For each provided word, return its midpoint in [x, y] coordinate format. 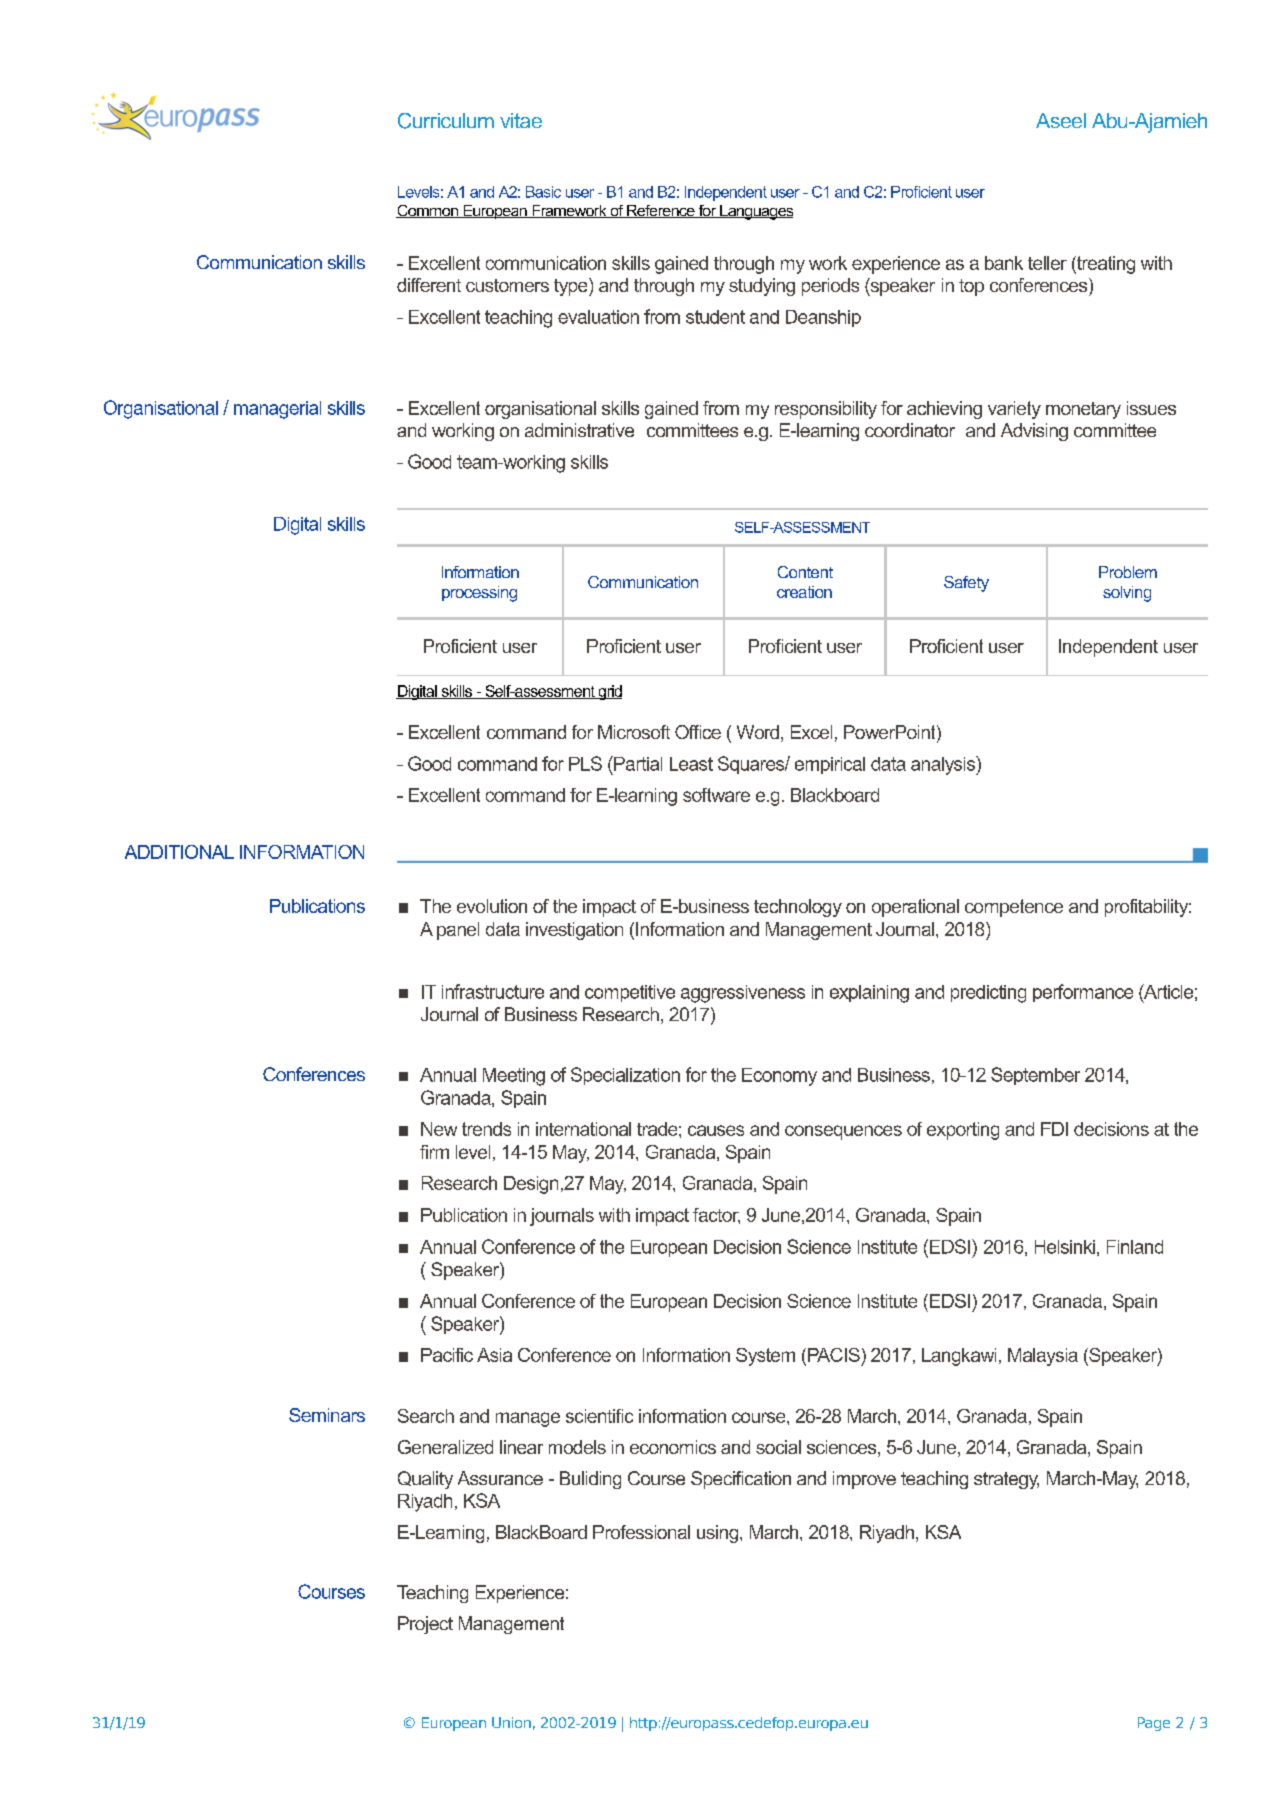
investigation [574, 931]
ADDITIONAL [179, 852]
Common [428, 211]
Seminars [327, 1415]
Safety [966, 584]
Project [425, 1625]
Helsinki [1065, 1247]
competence [1014, 908]
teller [1047, 263]
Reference [661, 211]
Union [511, 1722]
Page [1154, 1724]
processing [479, 594]
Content [805, 572]
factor [716, 1216]
